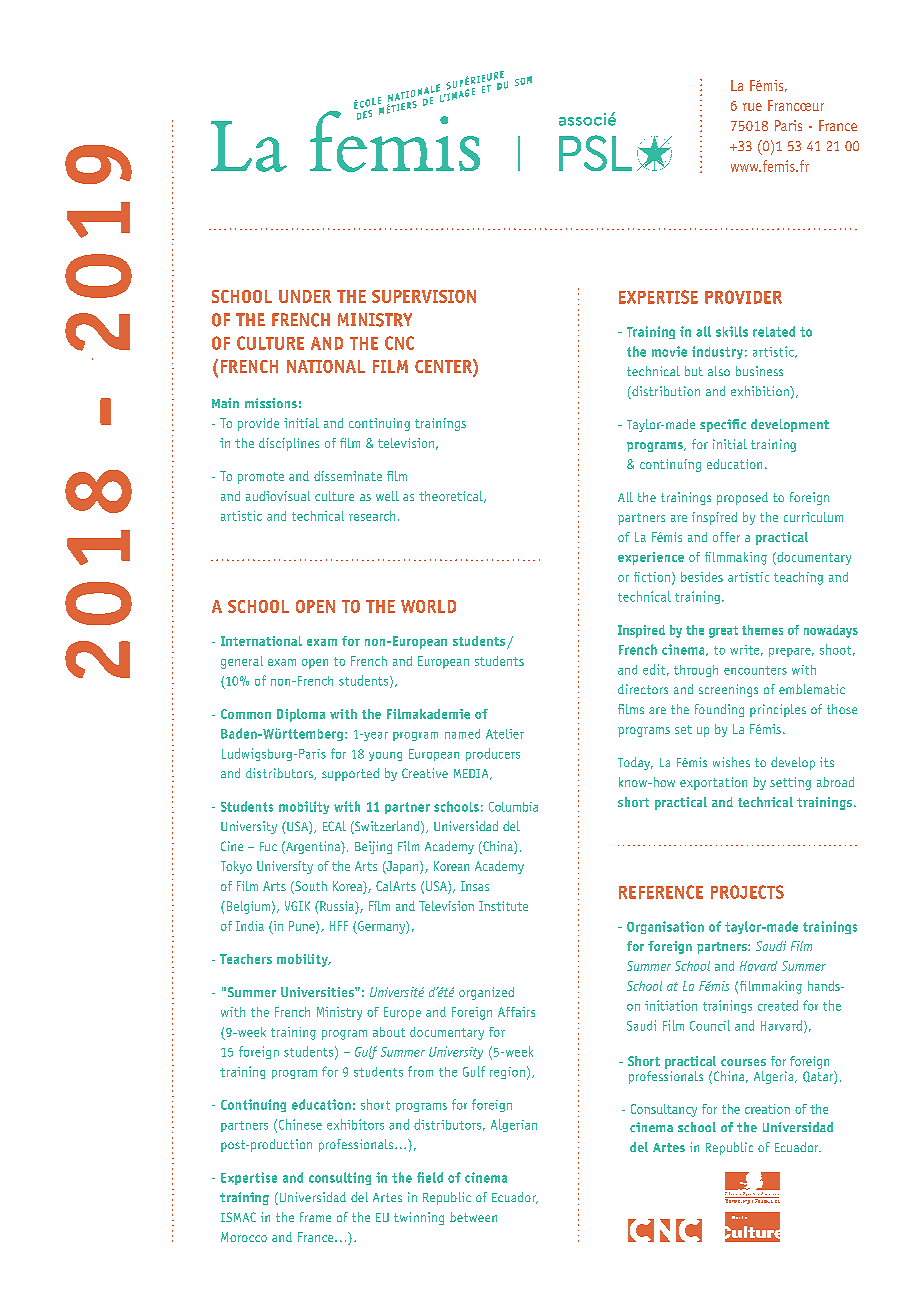  Describe the element at coordinates (278, 496) in the image. I see `audiovisual` at that location.
